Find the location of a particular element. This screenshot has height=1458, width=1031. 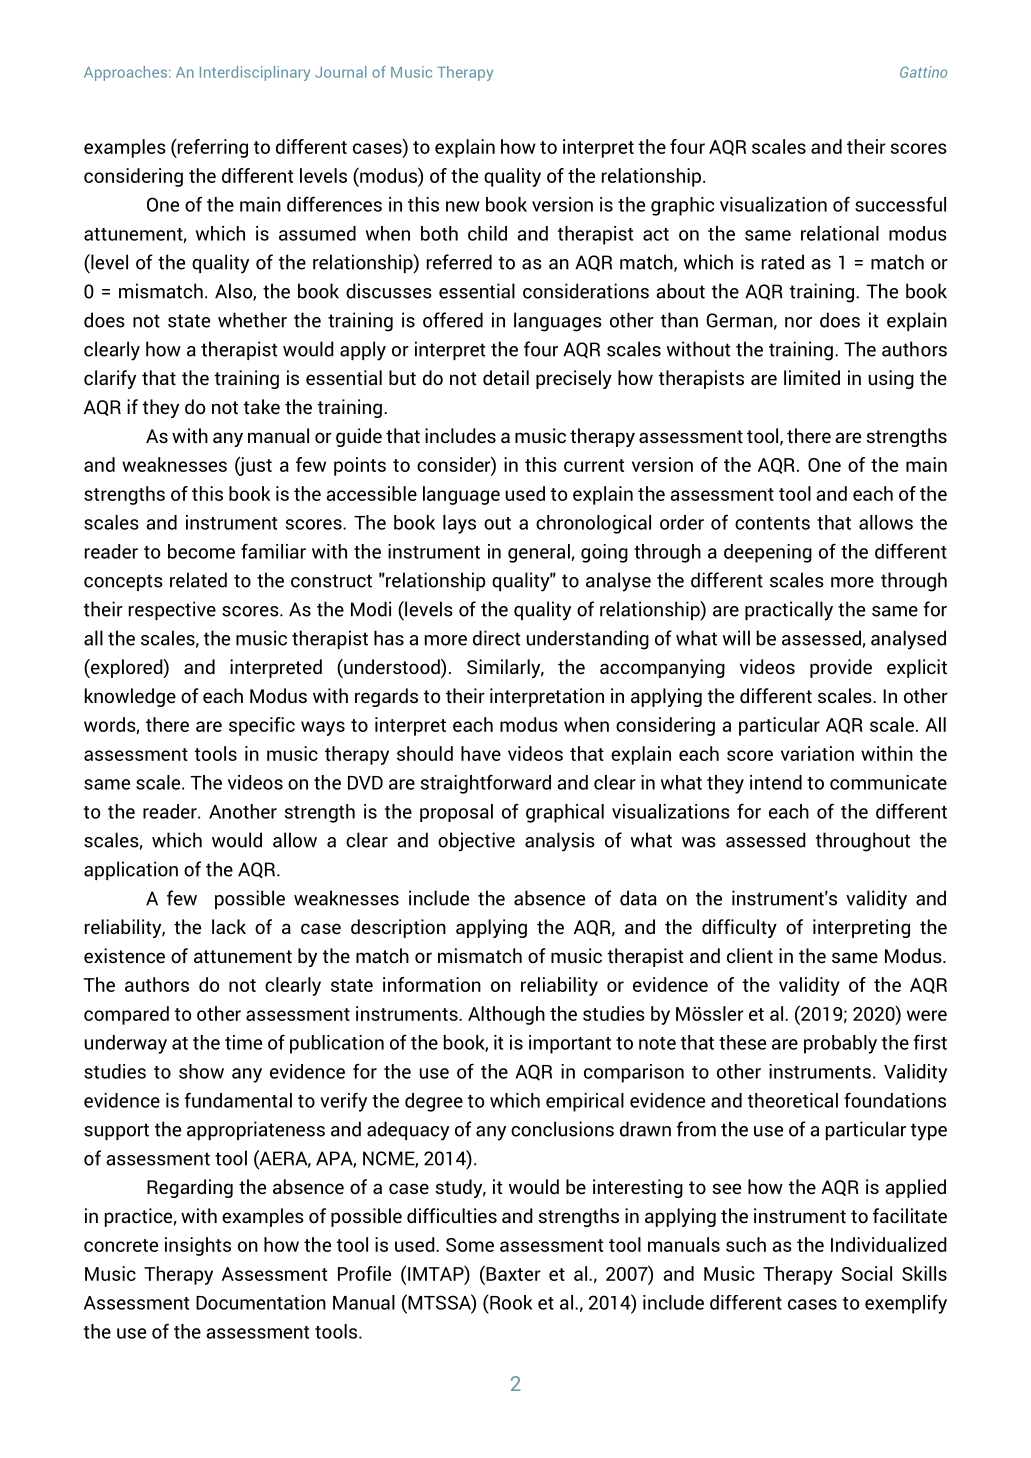

client is located at coordinates (750, 955).
